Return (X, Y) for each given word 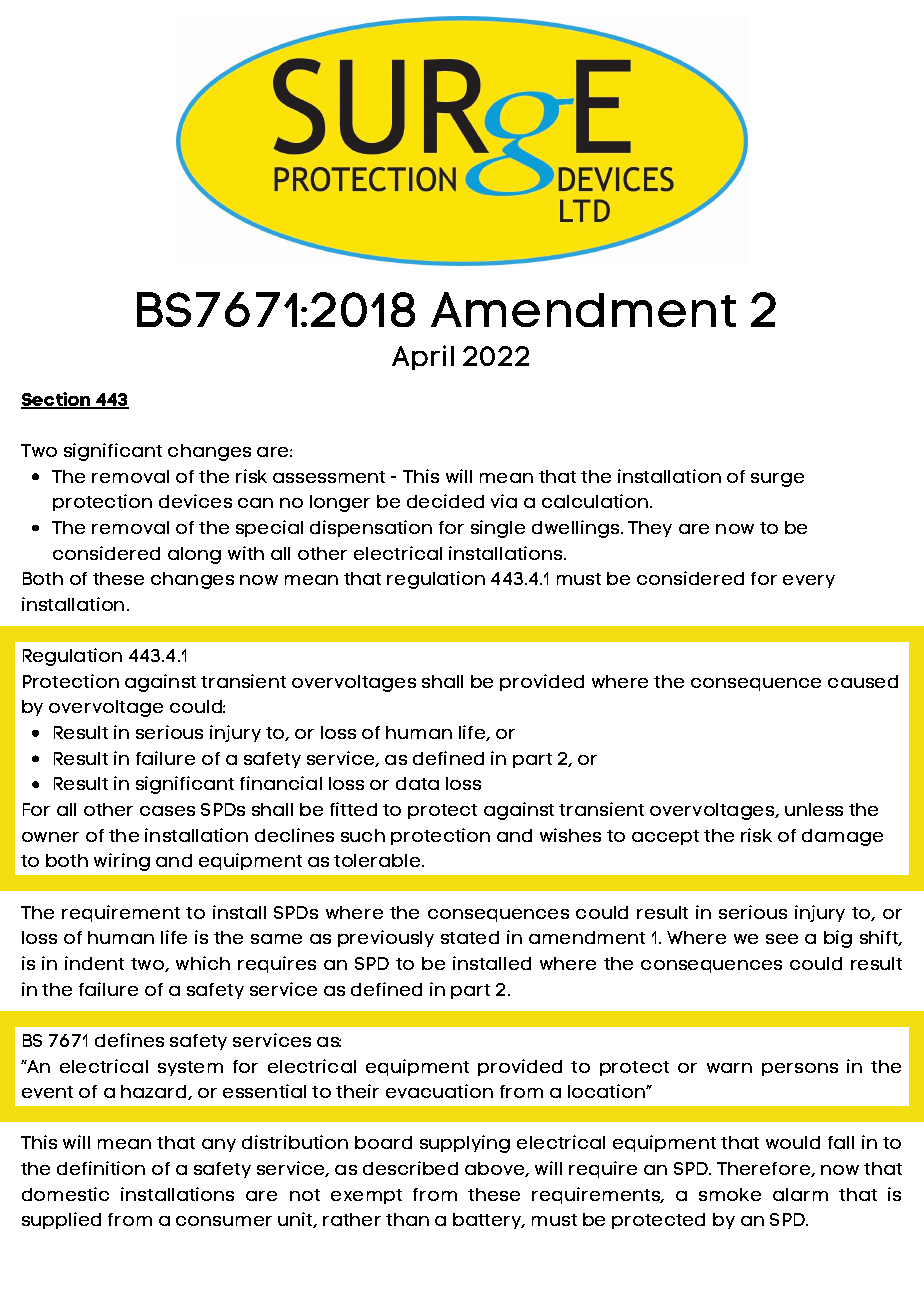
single (498, 529)
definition (101, 1168)
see (782, 939)
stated (470, 937)
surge (777, 480)
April (423, 357)
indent (94, 963)
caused (863, 681)
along (194, 555)
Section (57, 400)
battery (488, 1221)
